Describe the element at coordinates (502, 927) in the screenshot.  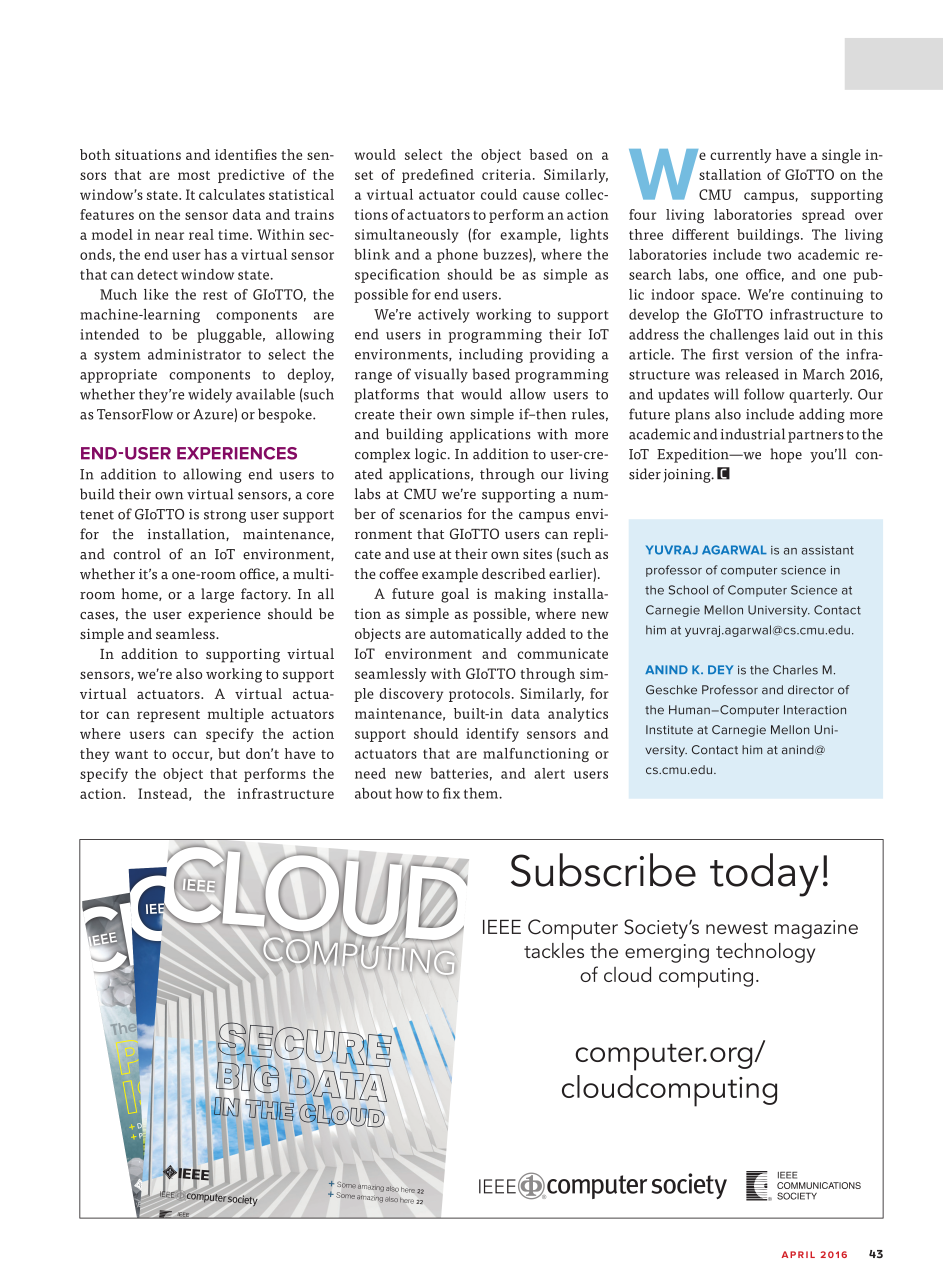
I see `IEEE` at that location.
